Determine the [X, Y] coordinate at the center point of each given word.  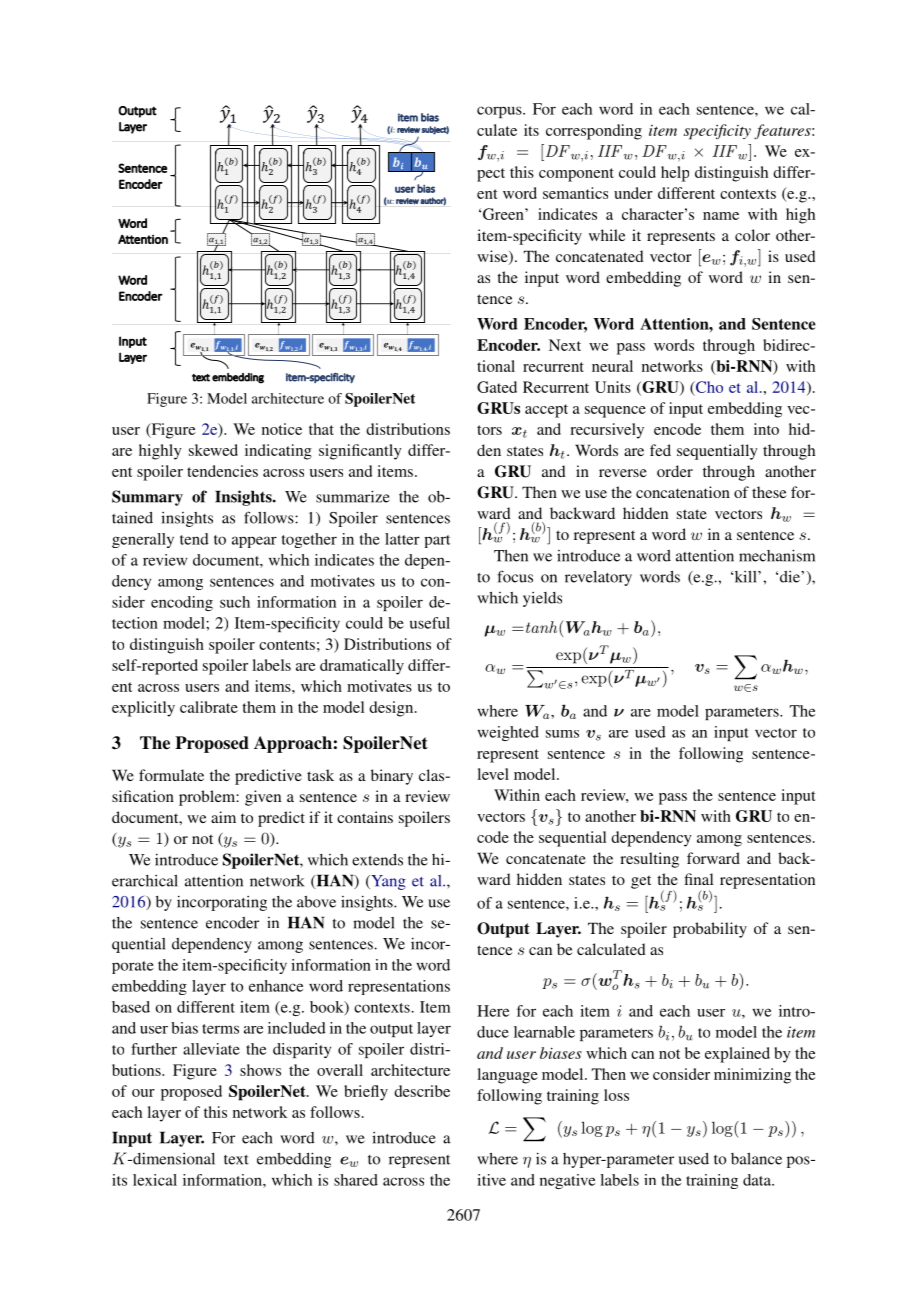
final [698, 879]
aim [223, 817]
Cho [708, 388]
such [235, 602]
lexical [155, 1180]
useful [430, 623]
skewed [213, 450]
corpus [500, 112]
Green [503, 214]
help [675, 174]
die [791, 577]
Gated [497, 387]
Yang [387, 882]
